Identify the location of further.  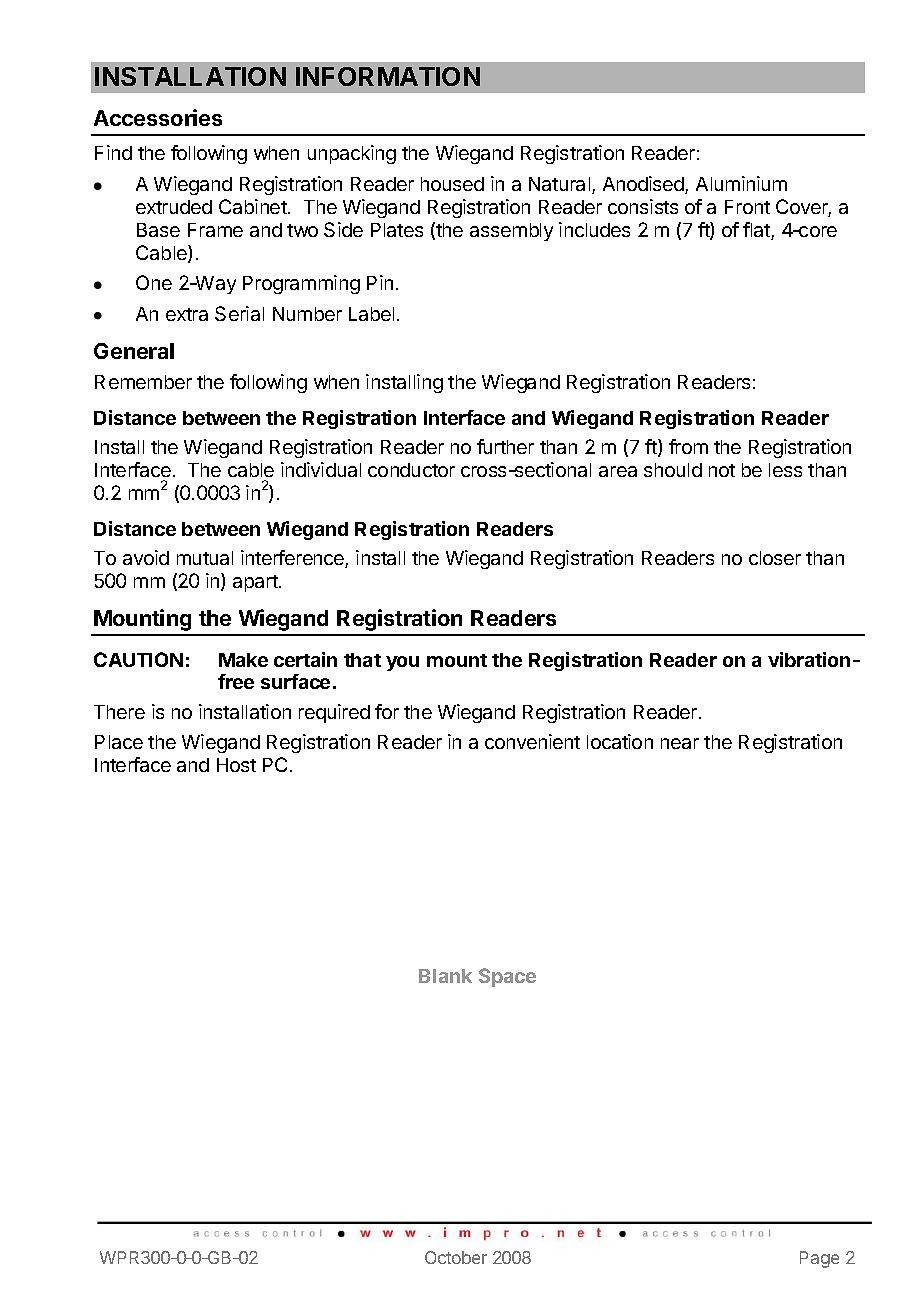
(505, 446).
